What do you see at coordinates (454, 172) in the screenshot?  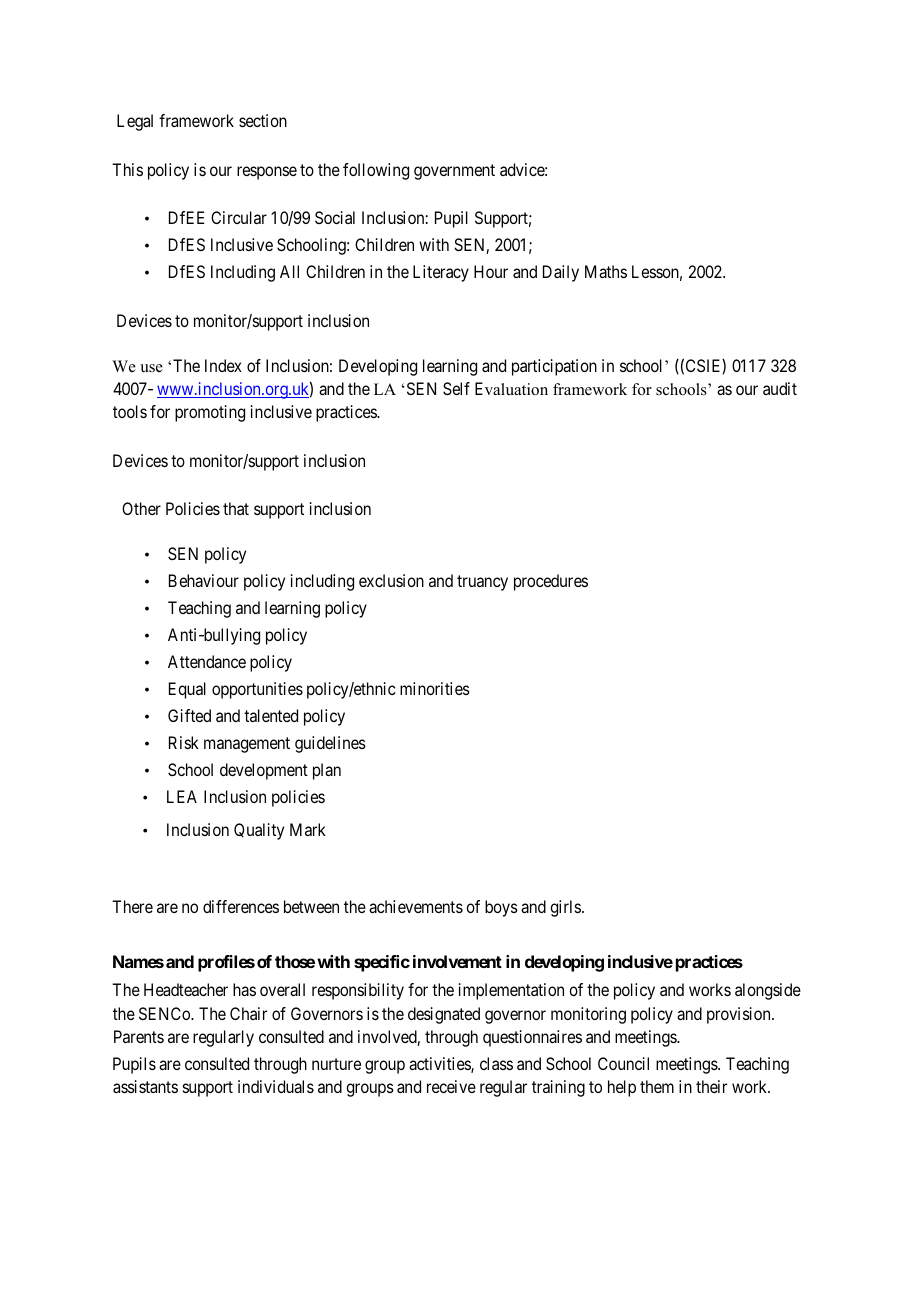 I see `government` at bounding box center [454, 172].
